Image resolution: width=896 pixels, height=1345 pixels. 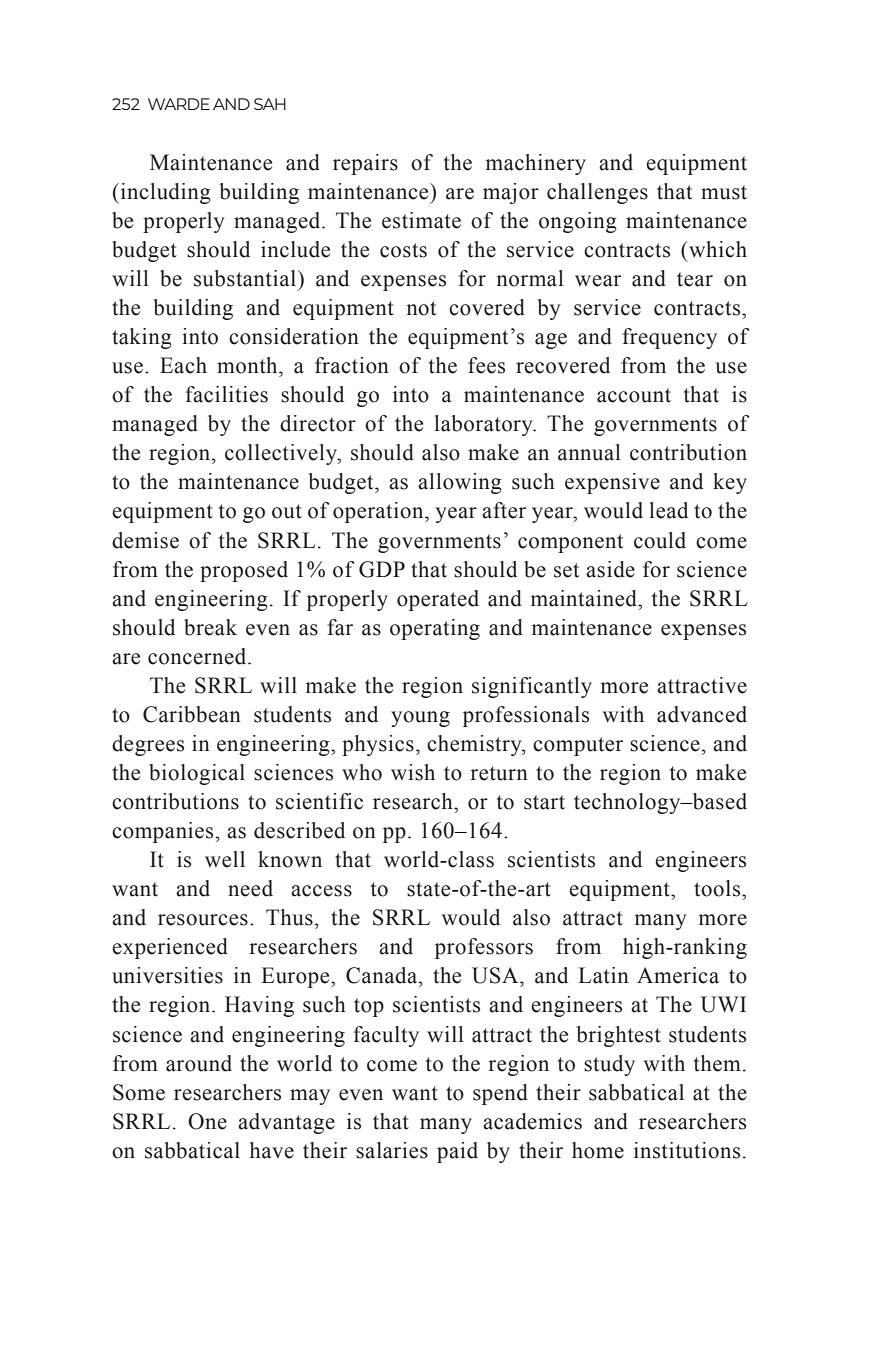 I want to click on break, so click(x=210, y=627).
